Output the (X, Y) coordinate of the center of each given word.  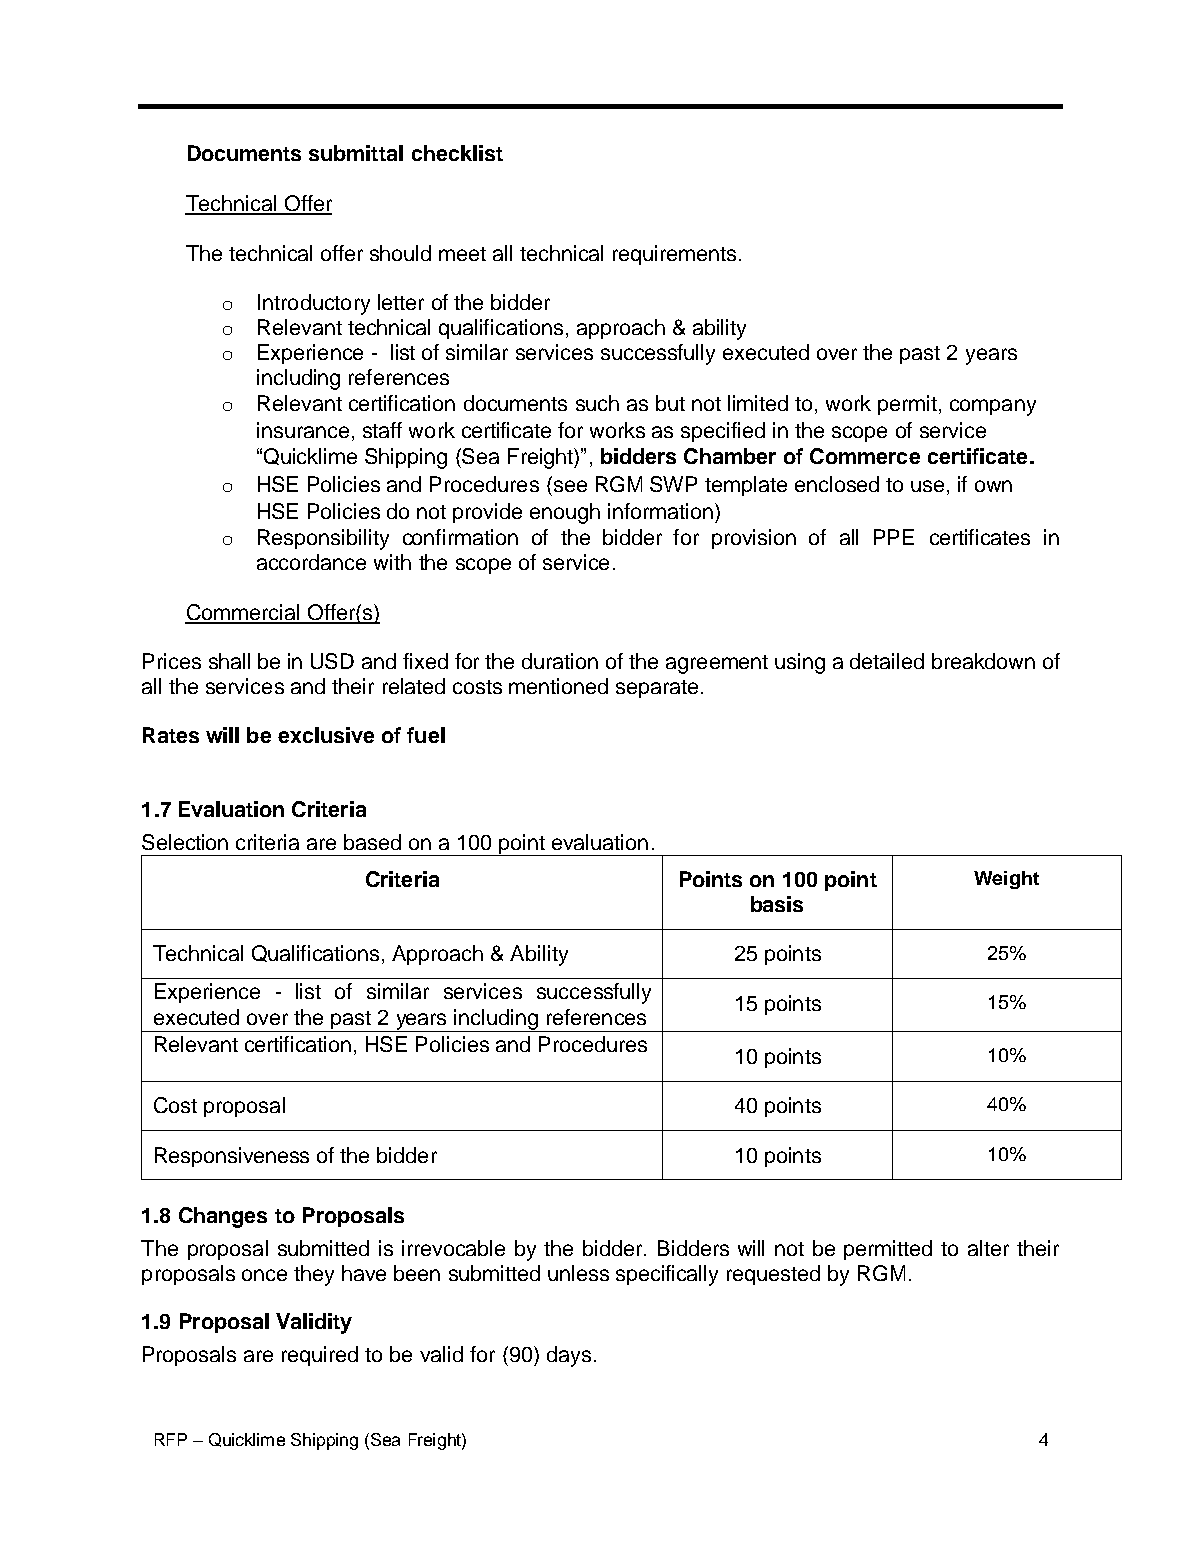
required (320, 1356)
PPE (894, 537)
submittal (356, 153)
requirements (674, 255)
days (569, 1356)
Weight (1006, 880)
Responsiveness (232, 1157)
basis (777, 904)
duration (560, 661)
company (993, 407)
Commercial (243, 613)
